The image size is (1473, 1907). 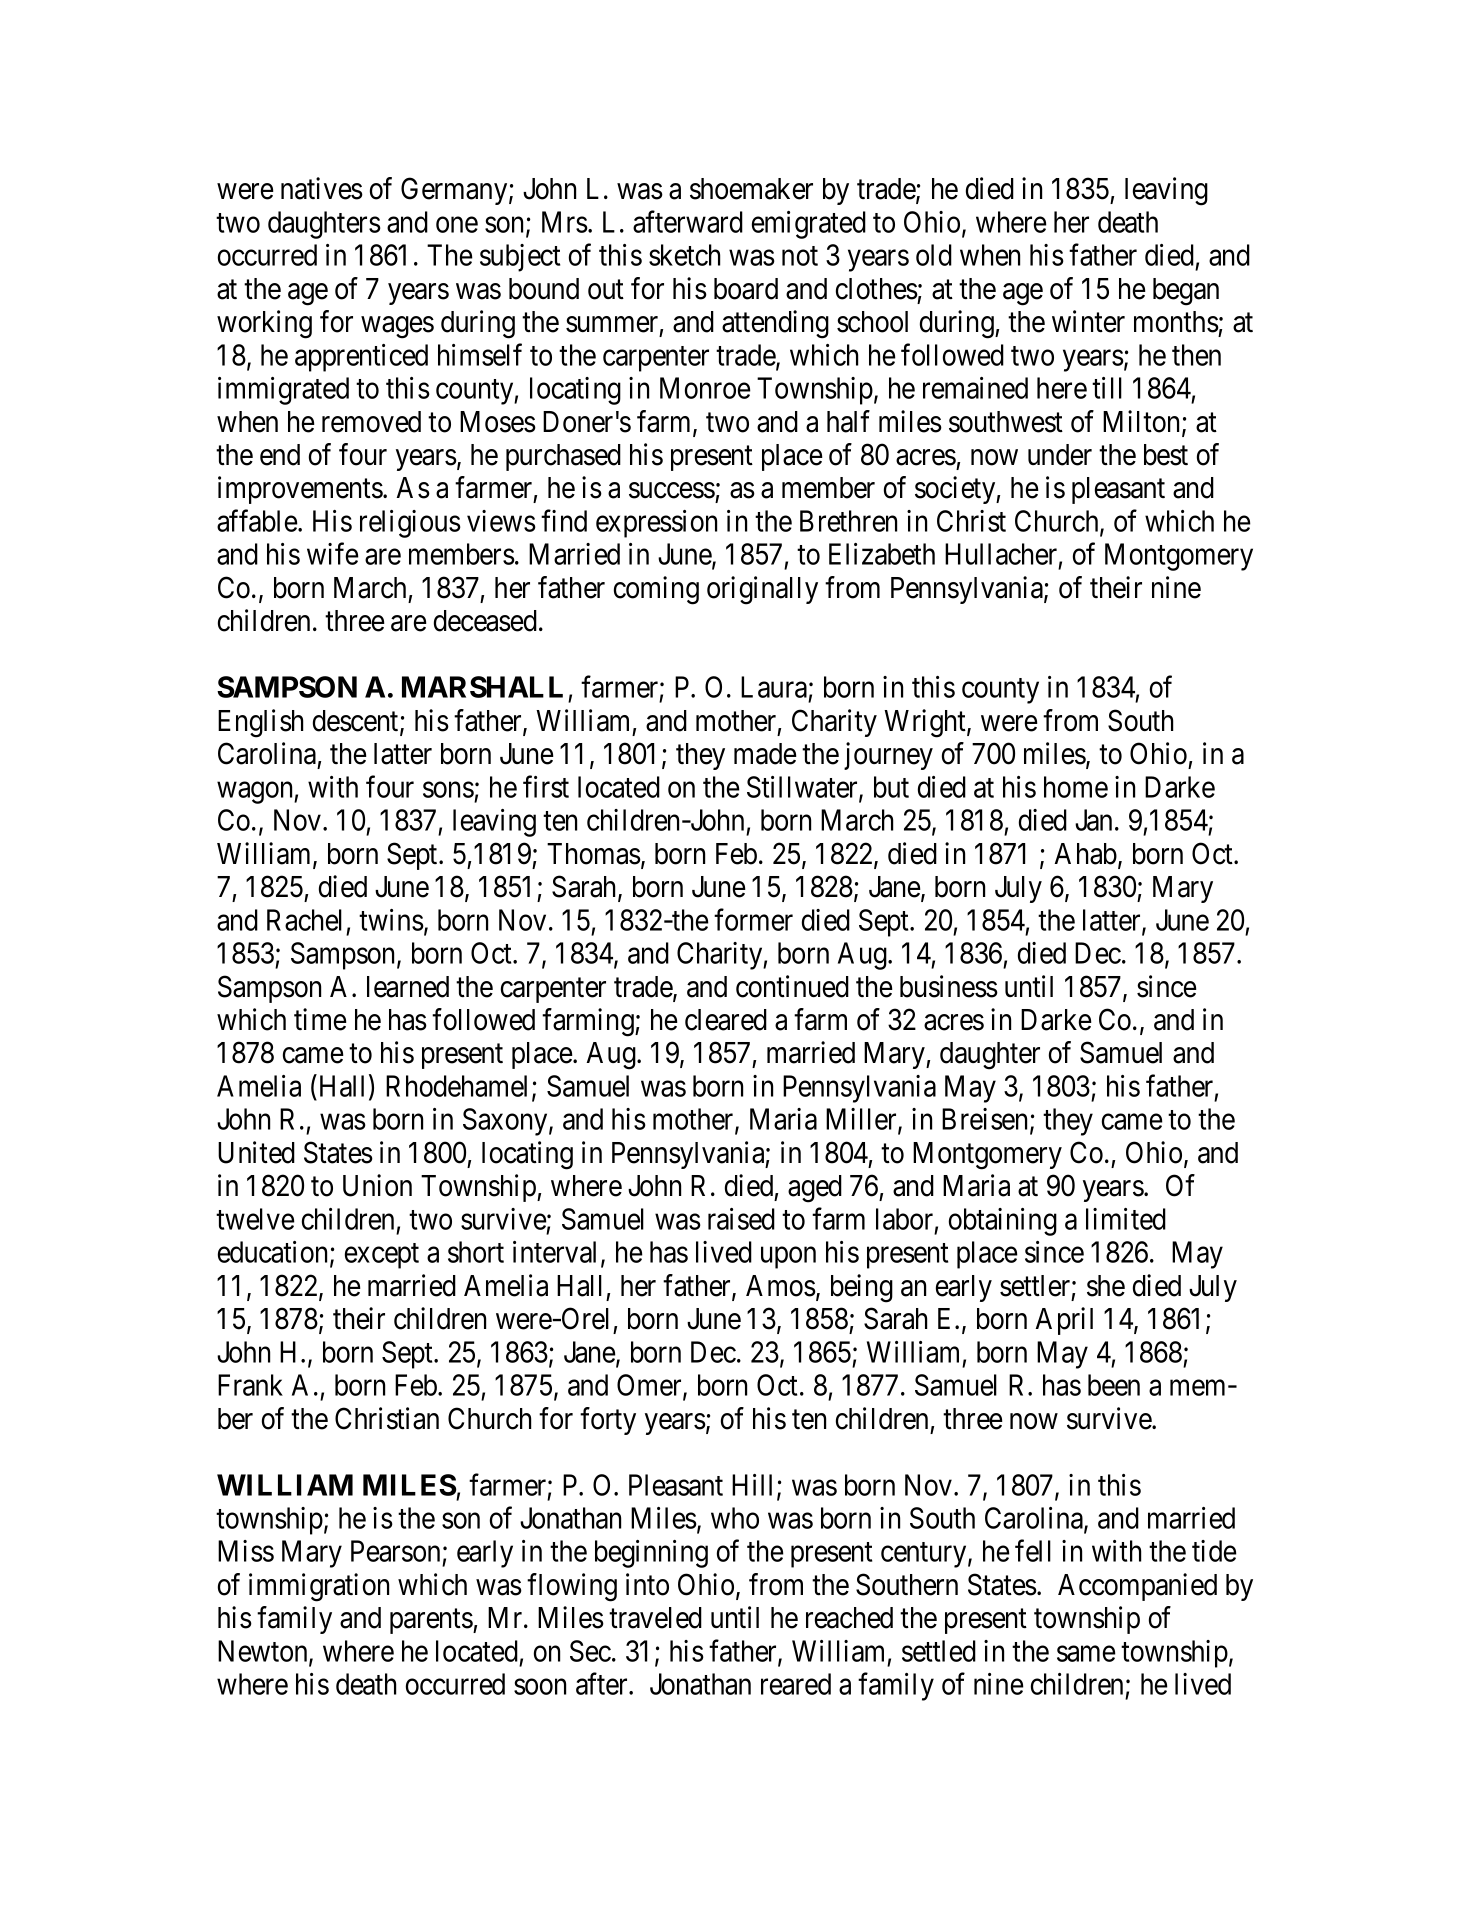 I want to click on shoemaker, so click(x=751, y=189).
